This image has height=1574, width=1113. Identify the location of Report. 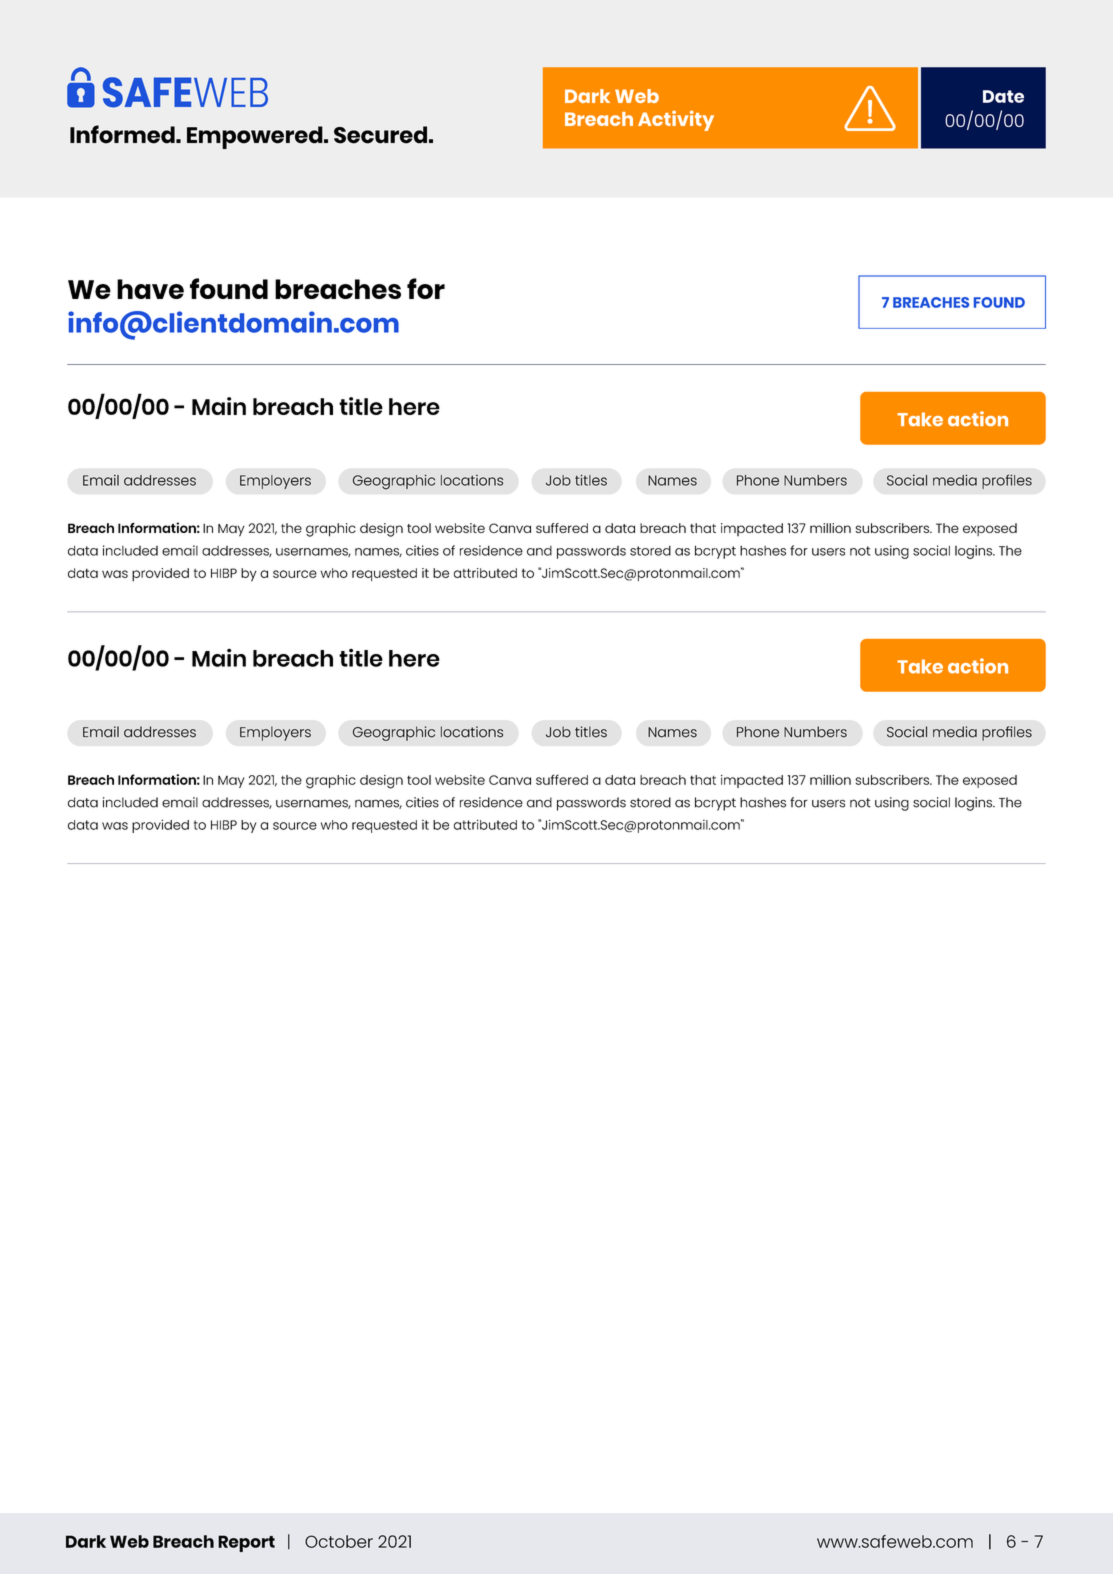
(246, 1543).
